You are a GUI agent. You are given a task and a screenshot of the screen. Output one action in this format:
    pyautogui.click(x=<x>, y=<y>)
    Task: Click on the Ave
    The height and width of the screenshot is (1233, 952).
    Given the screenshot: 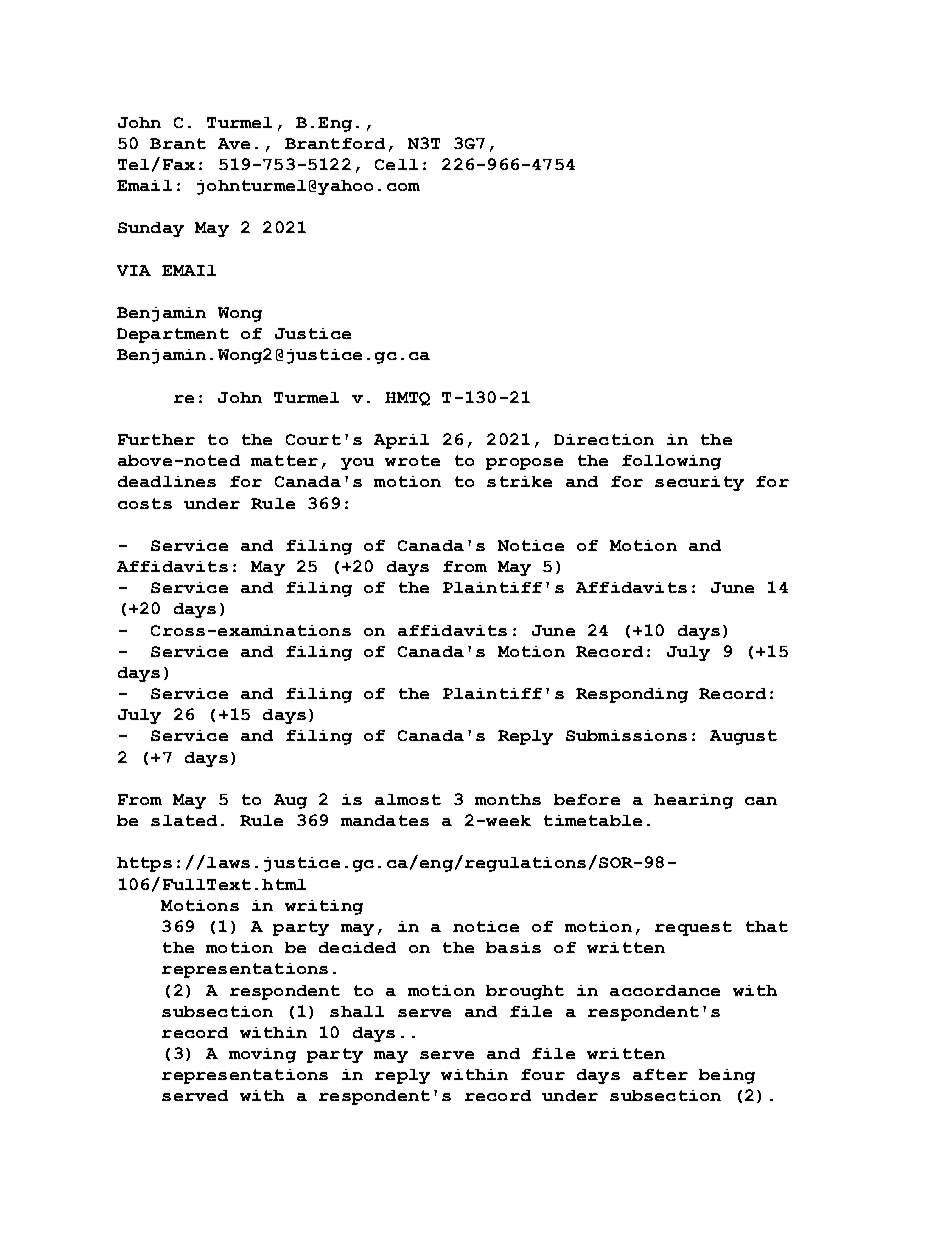 What is the action you would take?
    pyautogui.click(x=234, y=143)
